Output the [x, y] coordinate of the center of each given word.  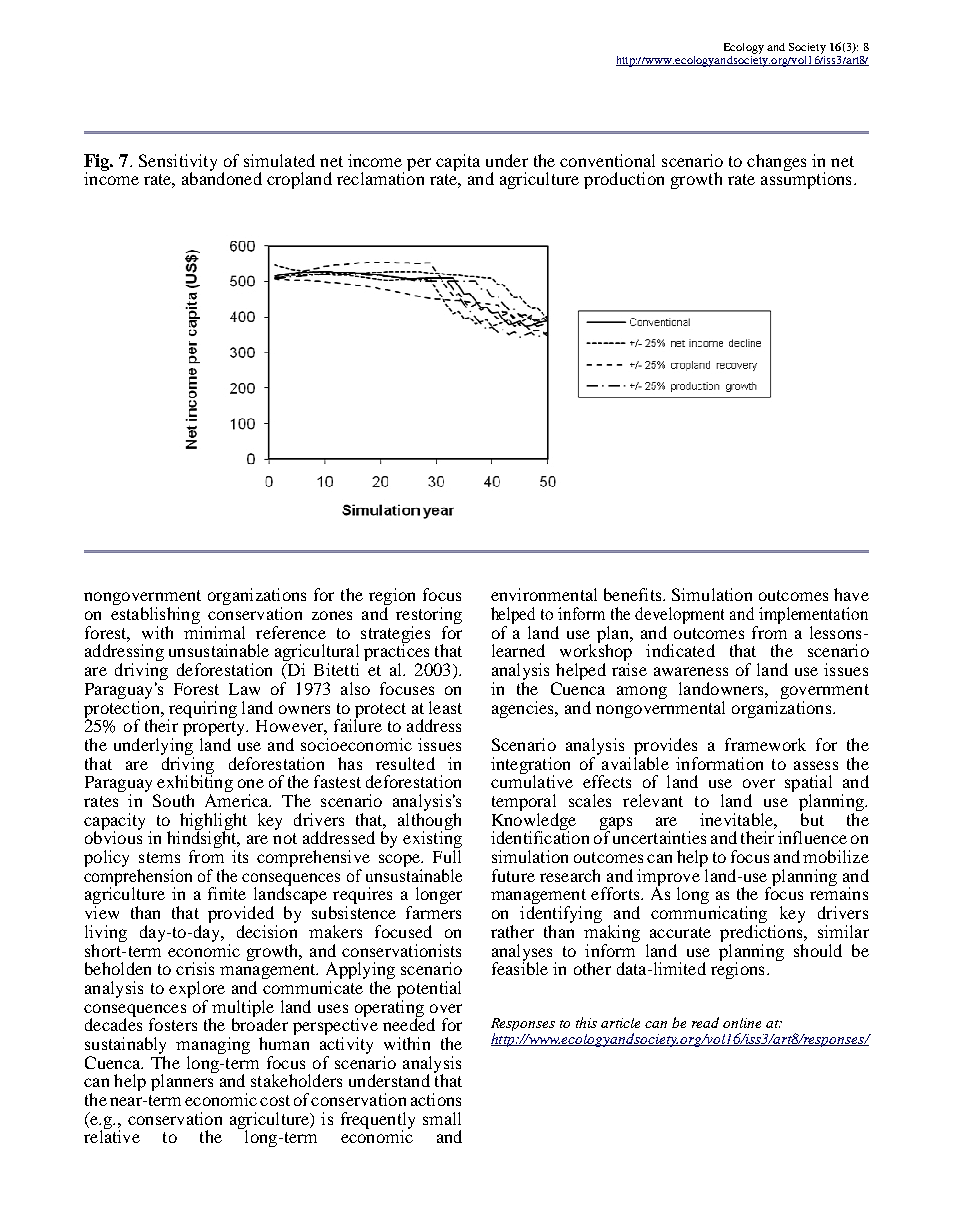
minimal [214, 632]
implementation [813, 617]
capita [458, 162]
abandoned [222, 177]
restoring [429, 617]
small [442, 1118]
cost [275, 1100]
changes [776, 162]
